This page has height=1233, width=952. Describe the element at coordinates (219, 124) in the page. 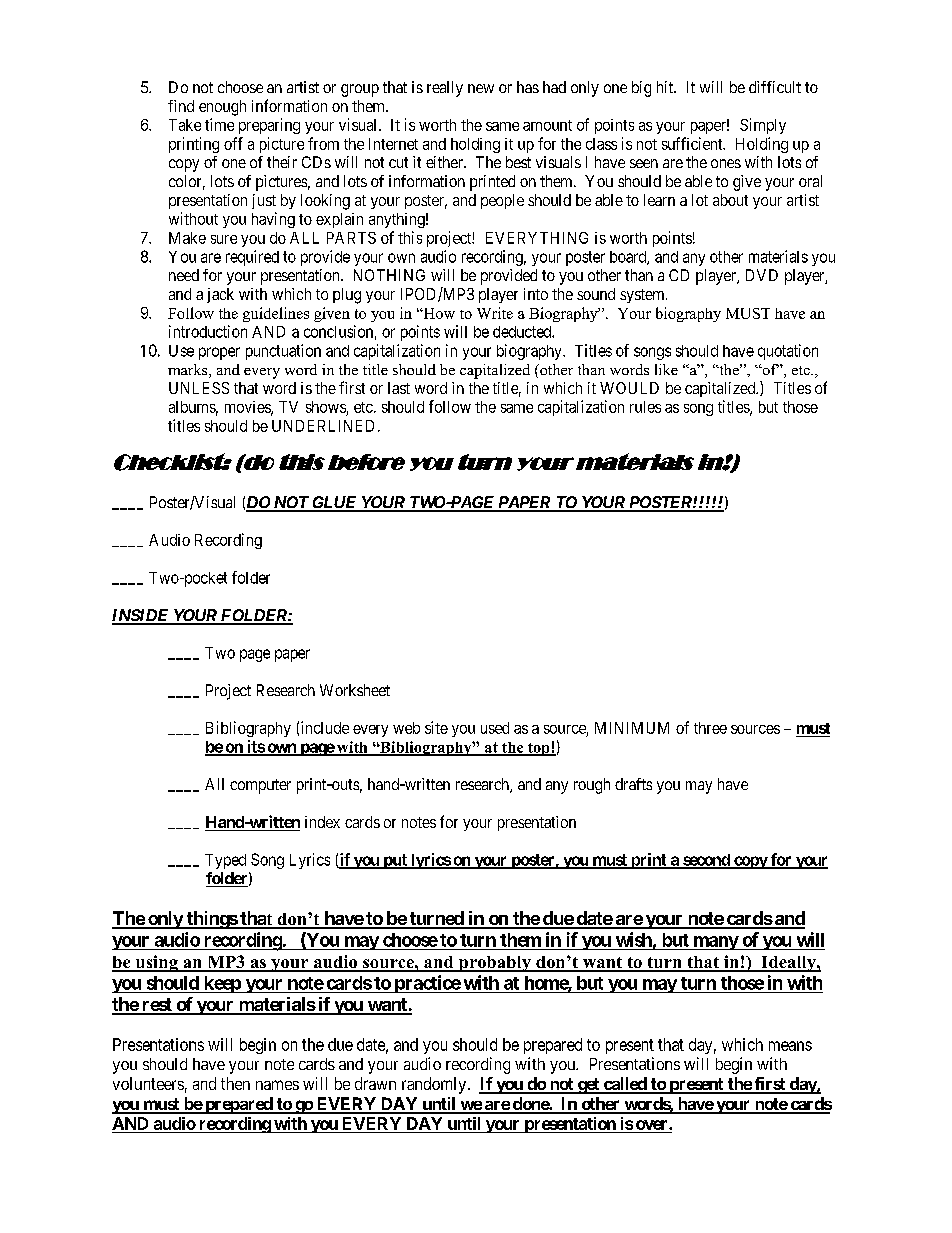

I see `time` at that location.
